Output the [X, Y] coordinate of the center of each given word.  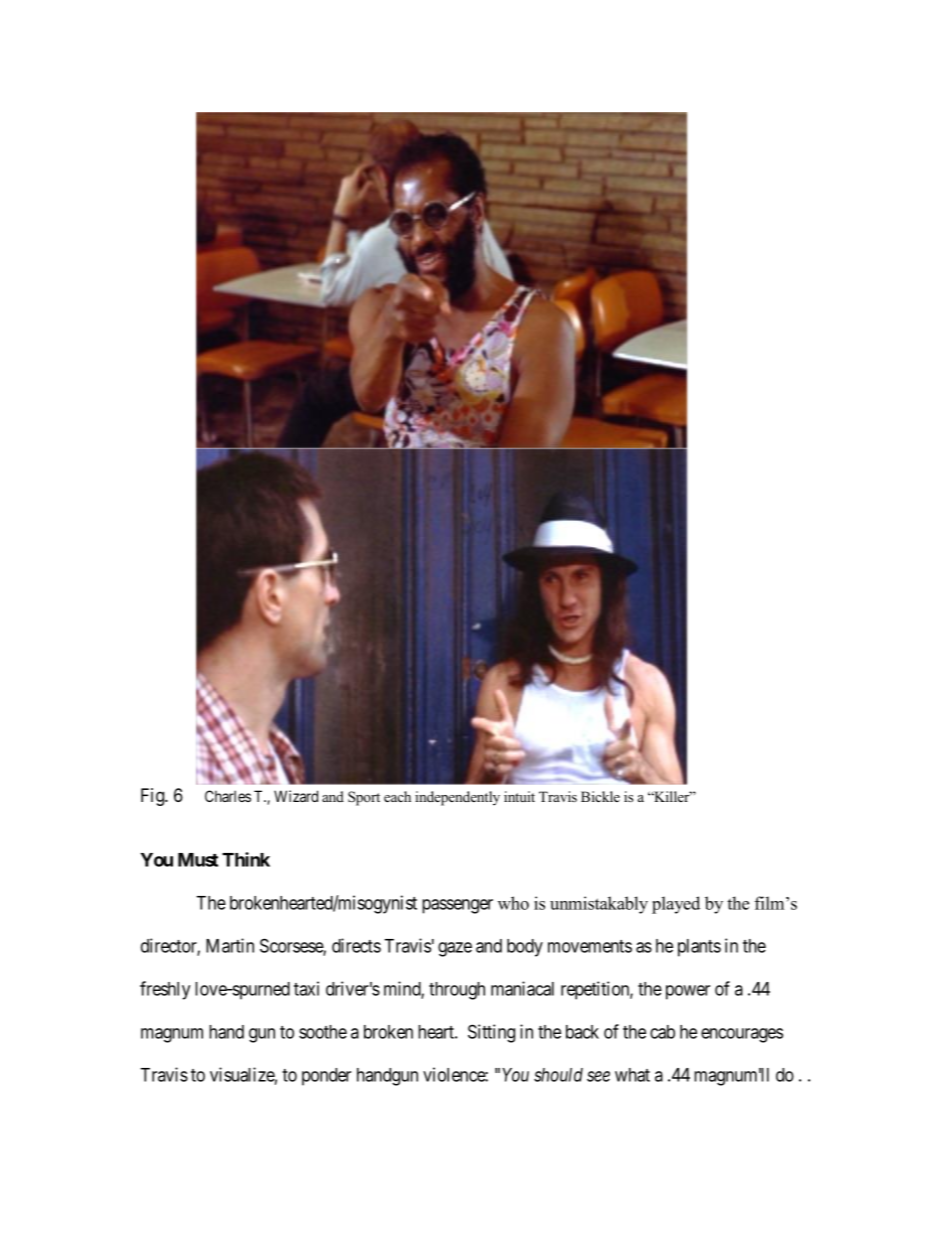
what [632, 1075]
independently [457, 798]
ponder [326, 1077]
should [558, 1075]
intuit [519, 796]
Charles [228, 796]
